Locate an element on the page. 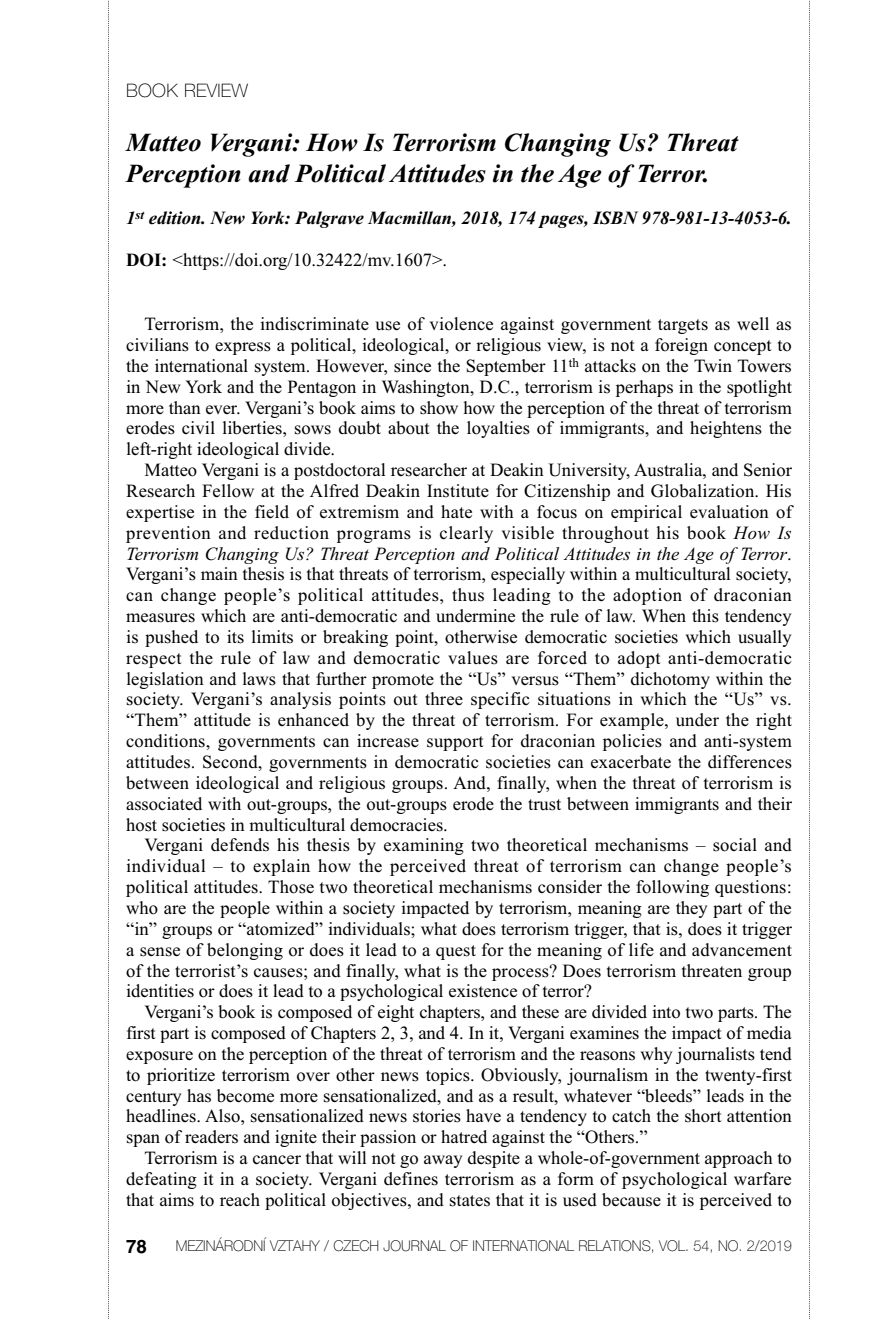 The height and width of the page is (1319, 896). they is located at coordinates (691, 909).
